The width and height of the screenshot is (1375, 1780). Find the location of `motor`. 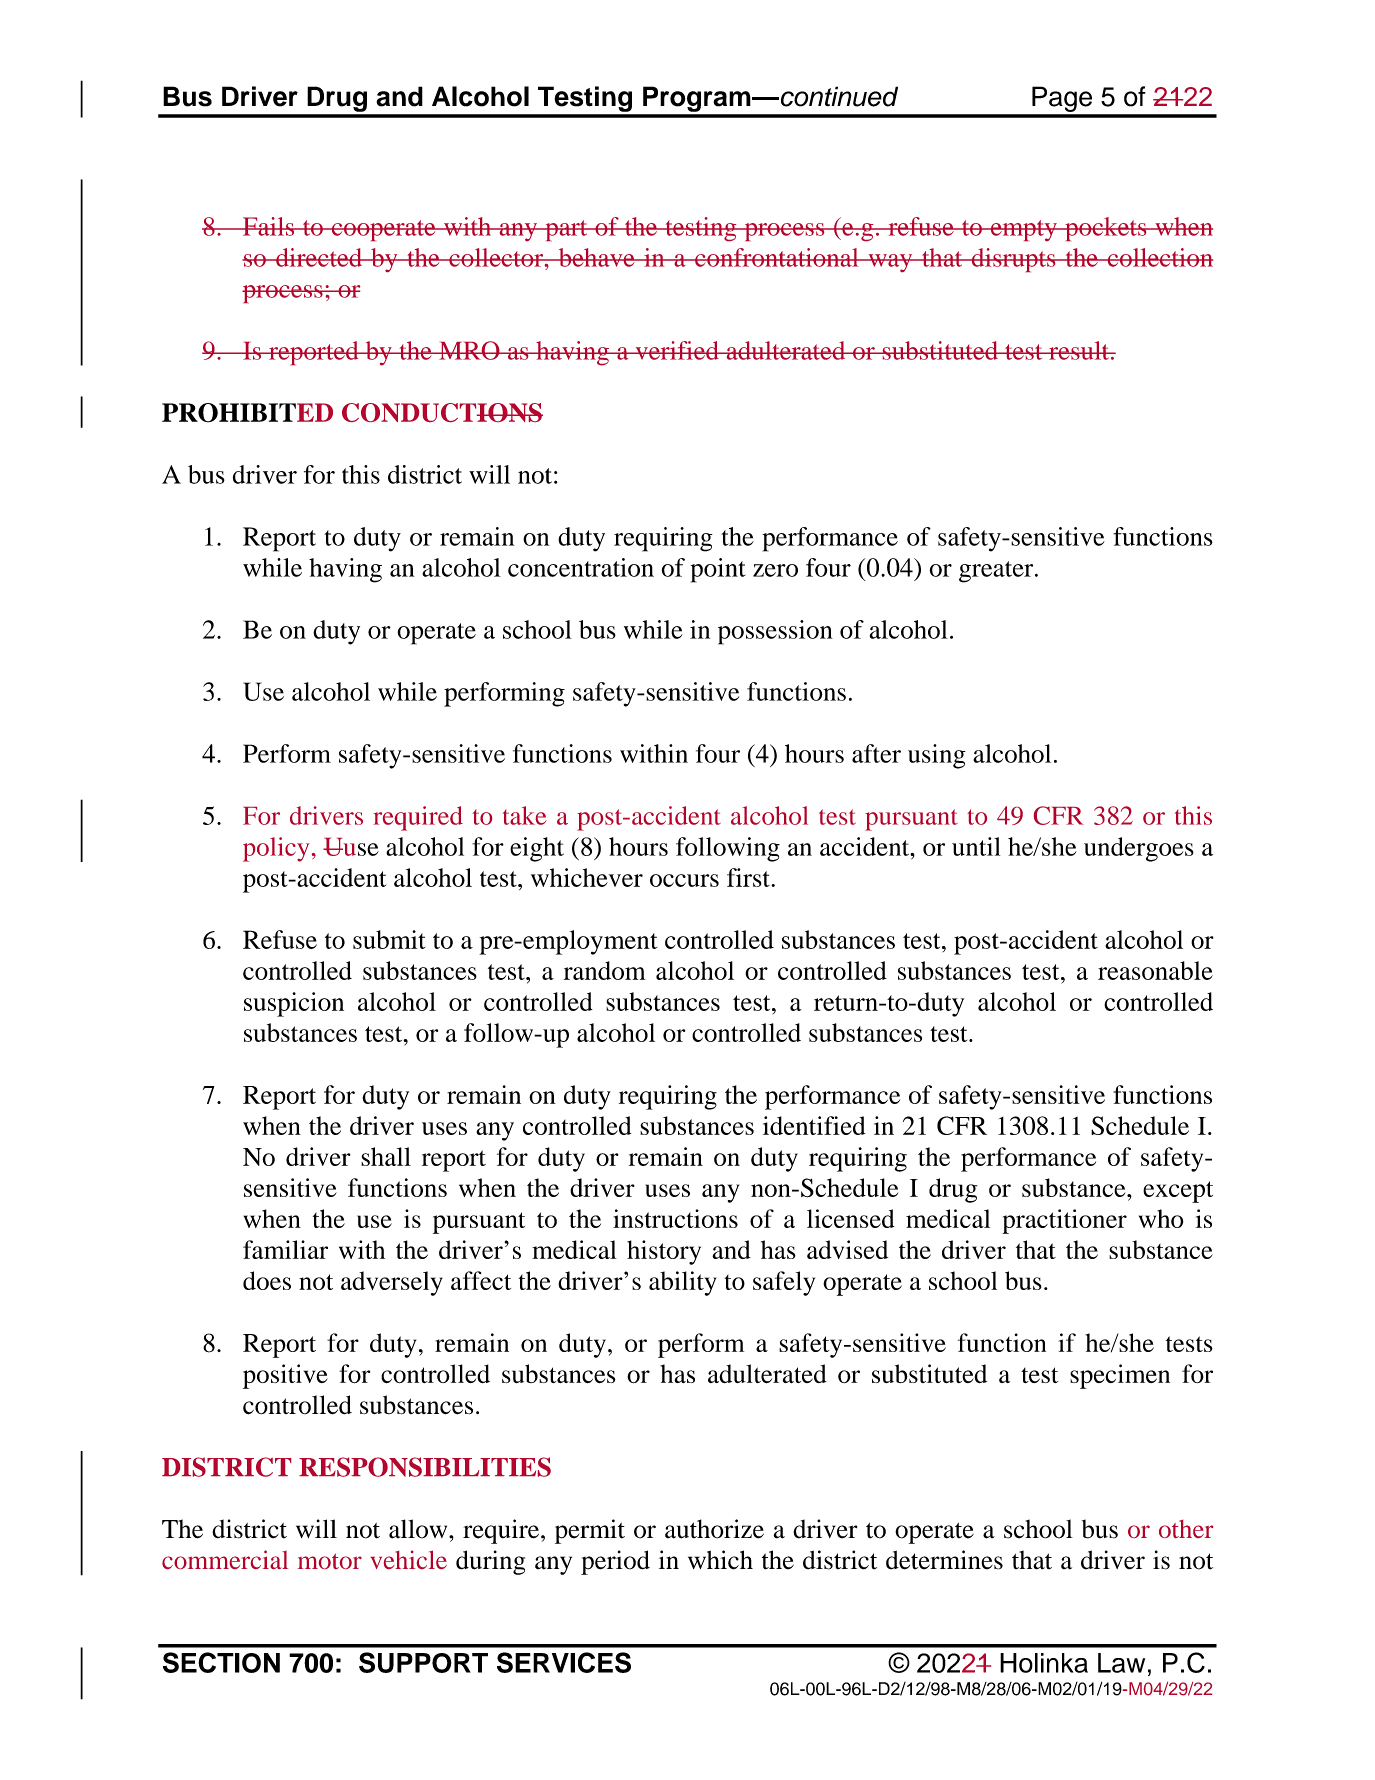

motor is located at coordinates (330, 1561).
